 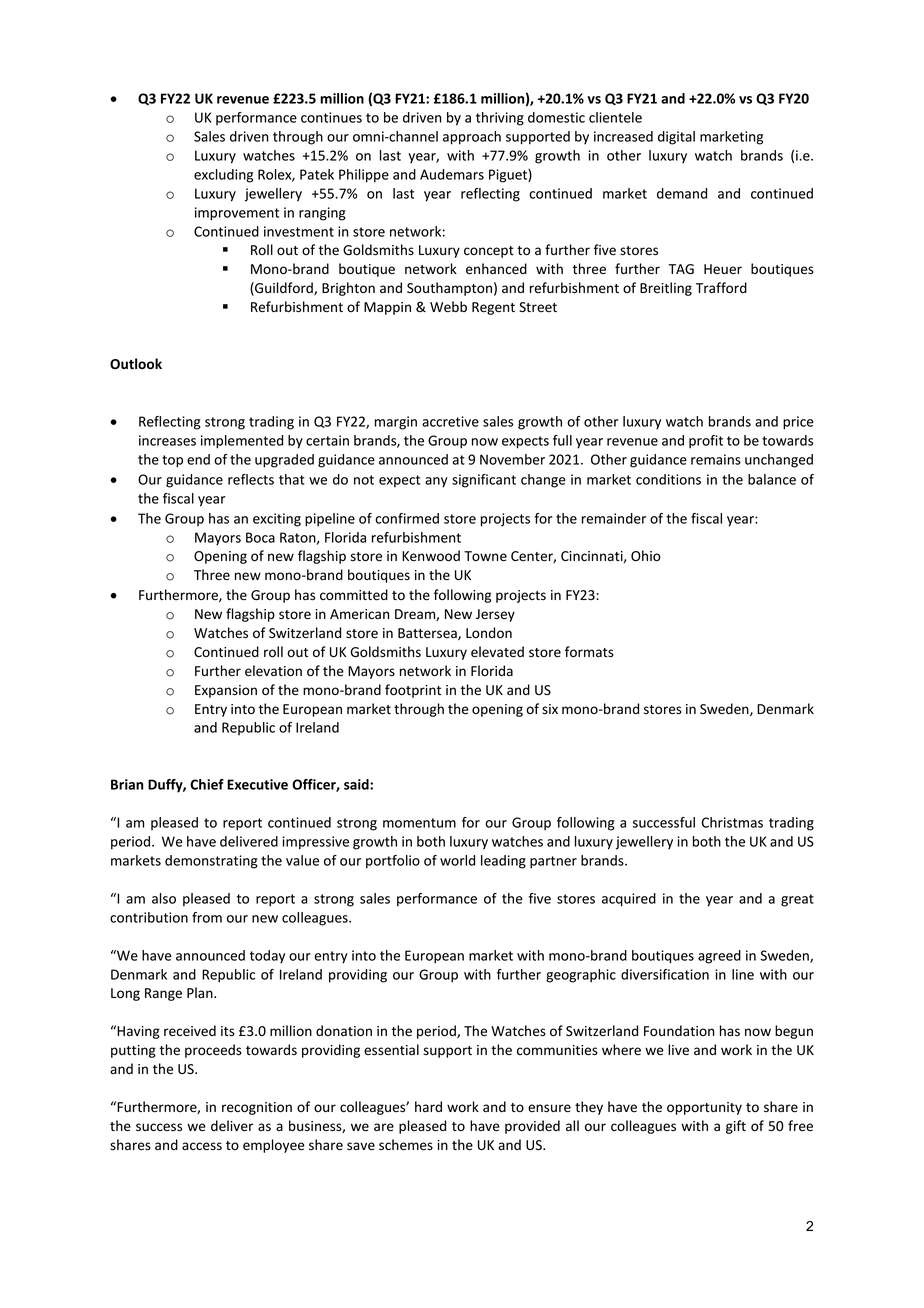 I want to click on access, so click(x=202, y=1146).
